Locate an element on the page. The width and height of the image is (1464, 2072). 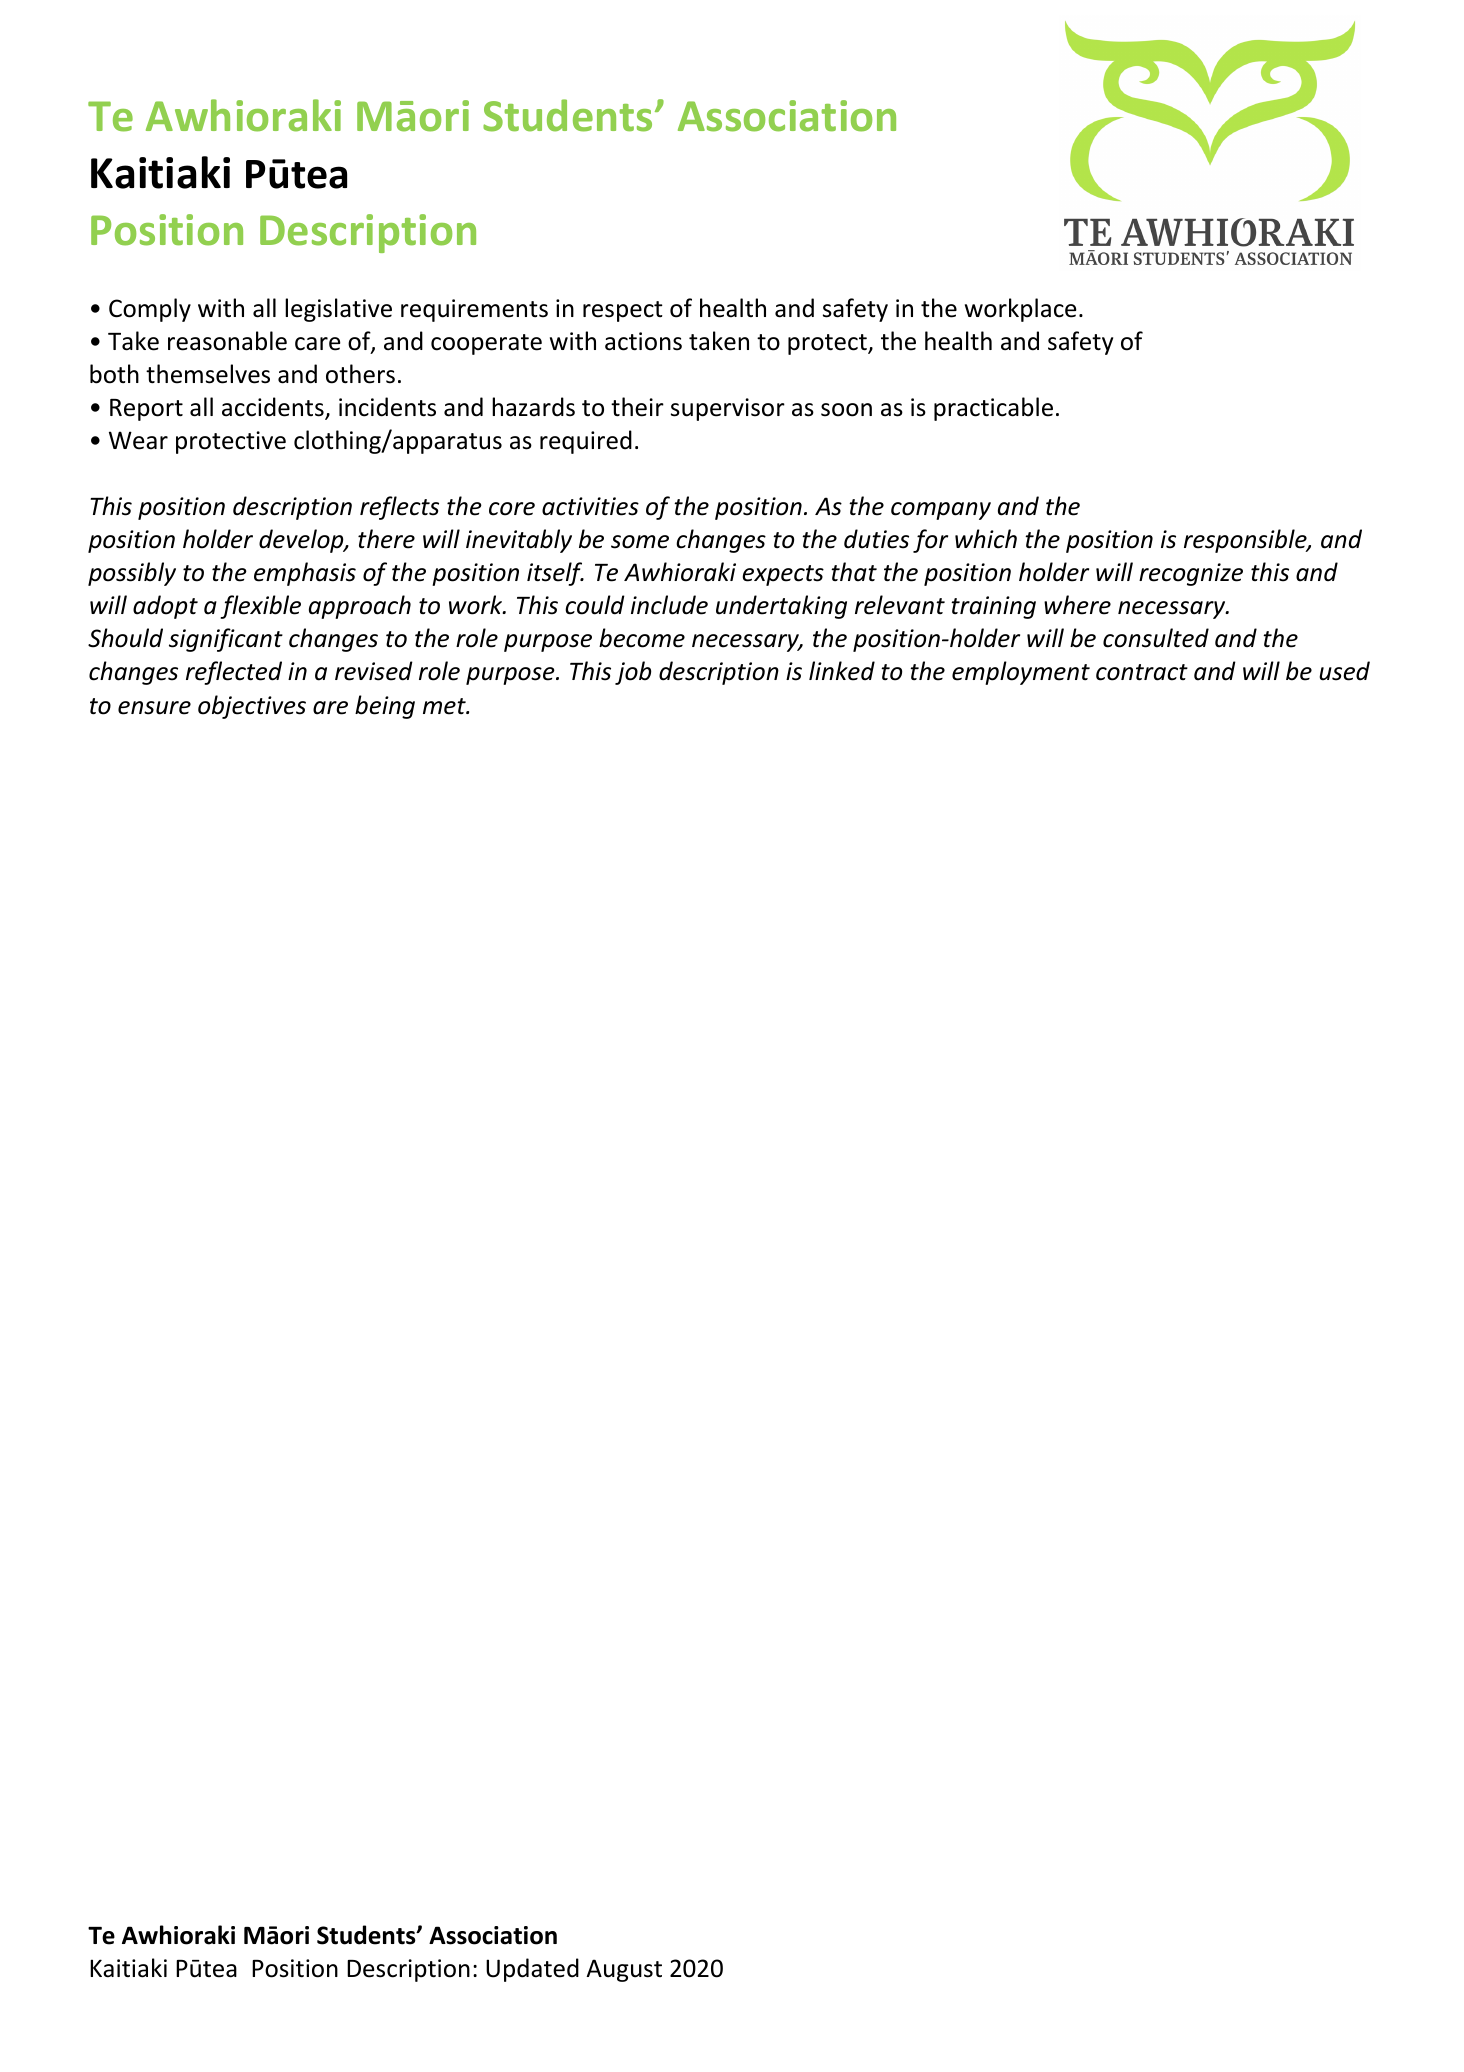
contract is located at coordinates (1142, 672).
